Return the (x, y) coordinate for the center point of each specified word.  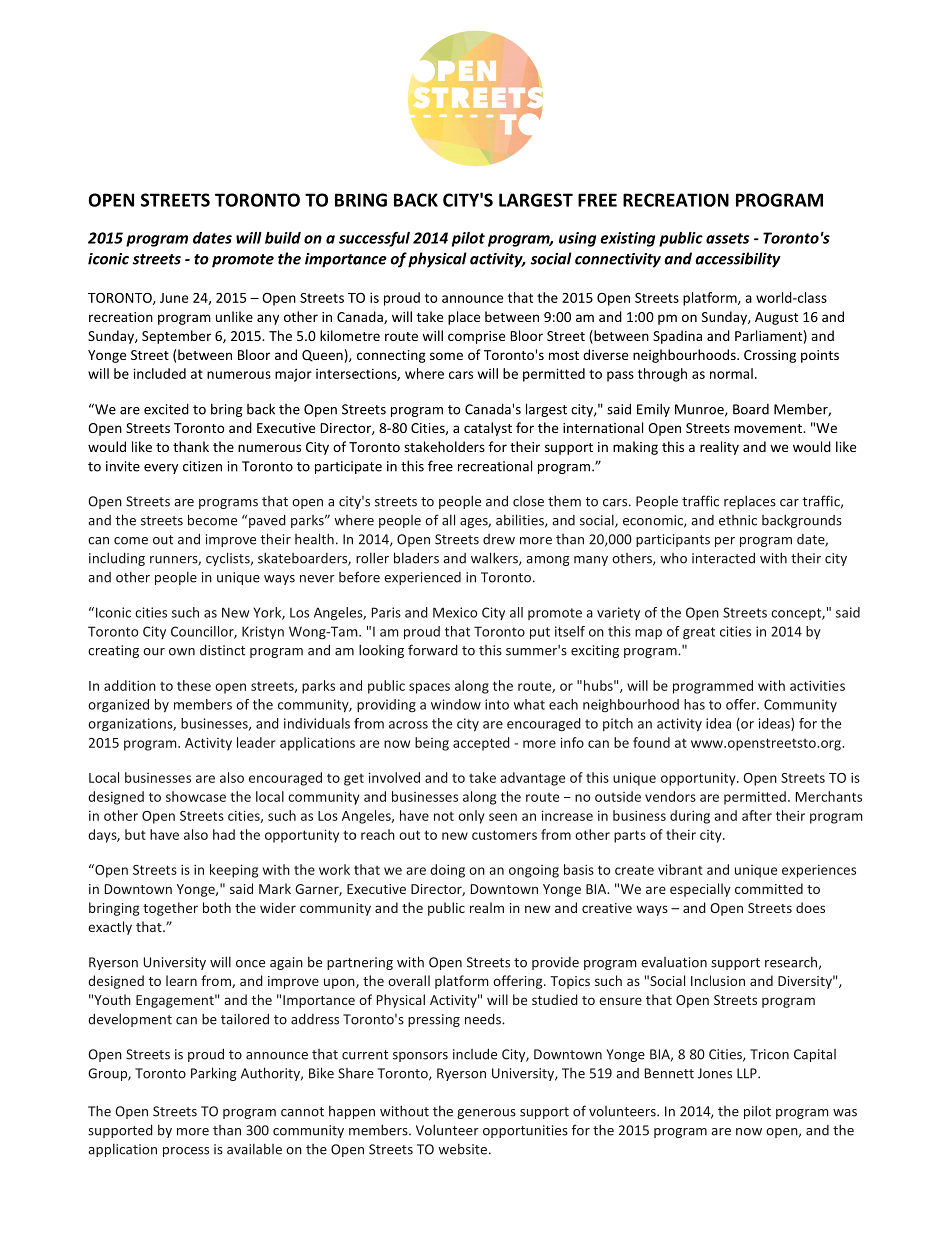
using (577, 239)
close (528, 501)
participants (673, 540)
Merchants (829, 796)
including (117, 559)
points (820, 356)
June (174, 298)
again (286, 963)
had (224, 834)
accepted (481, 744)
